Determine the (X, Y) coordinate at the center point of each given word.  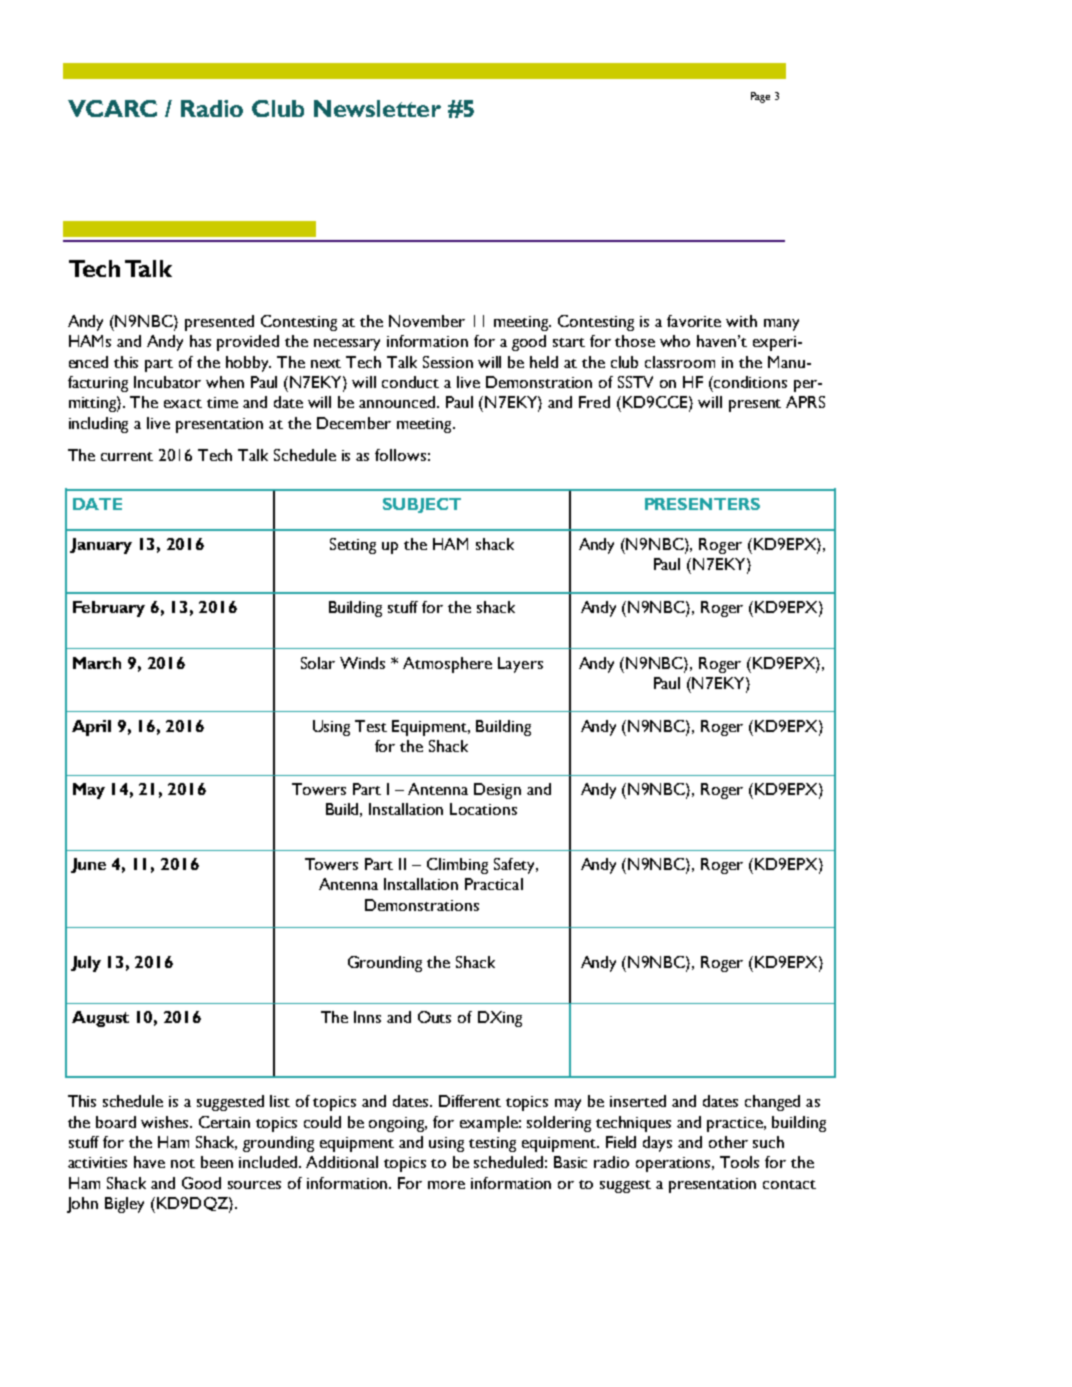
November (427, 321)
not (183, 1163)
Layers (520, 665)
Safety (515, 866)
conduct (410, 382)
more (446, 1185)
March (97, 663)
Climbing (457, 866)
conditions (750, 382)
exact (183, 403)
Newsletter (377, 108)
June (88, 865)
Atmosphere (447, 665)
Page (760, 97)
